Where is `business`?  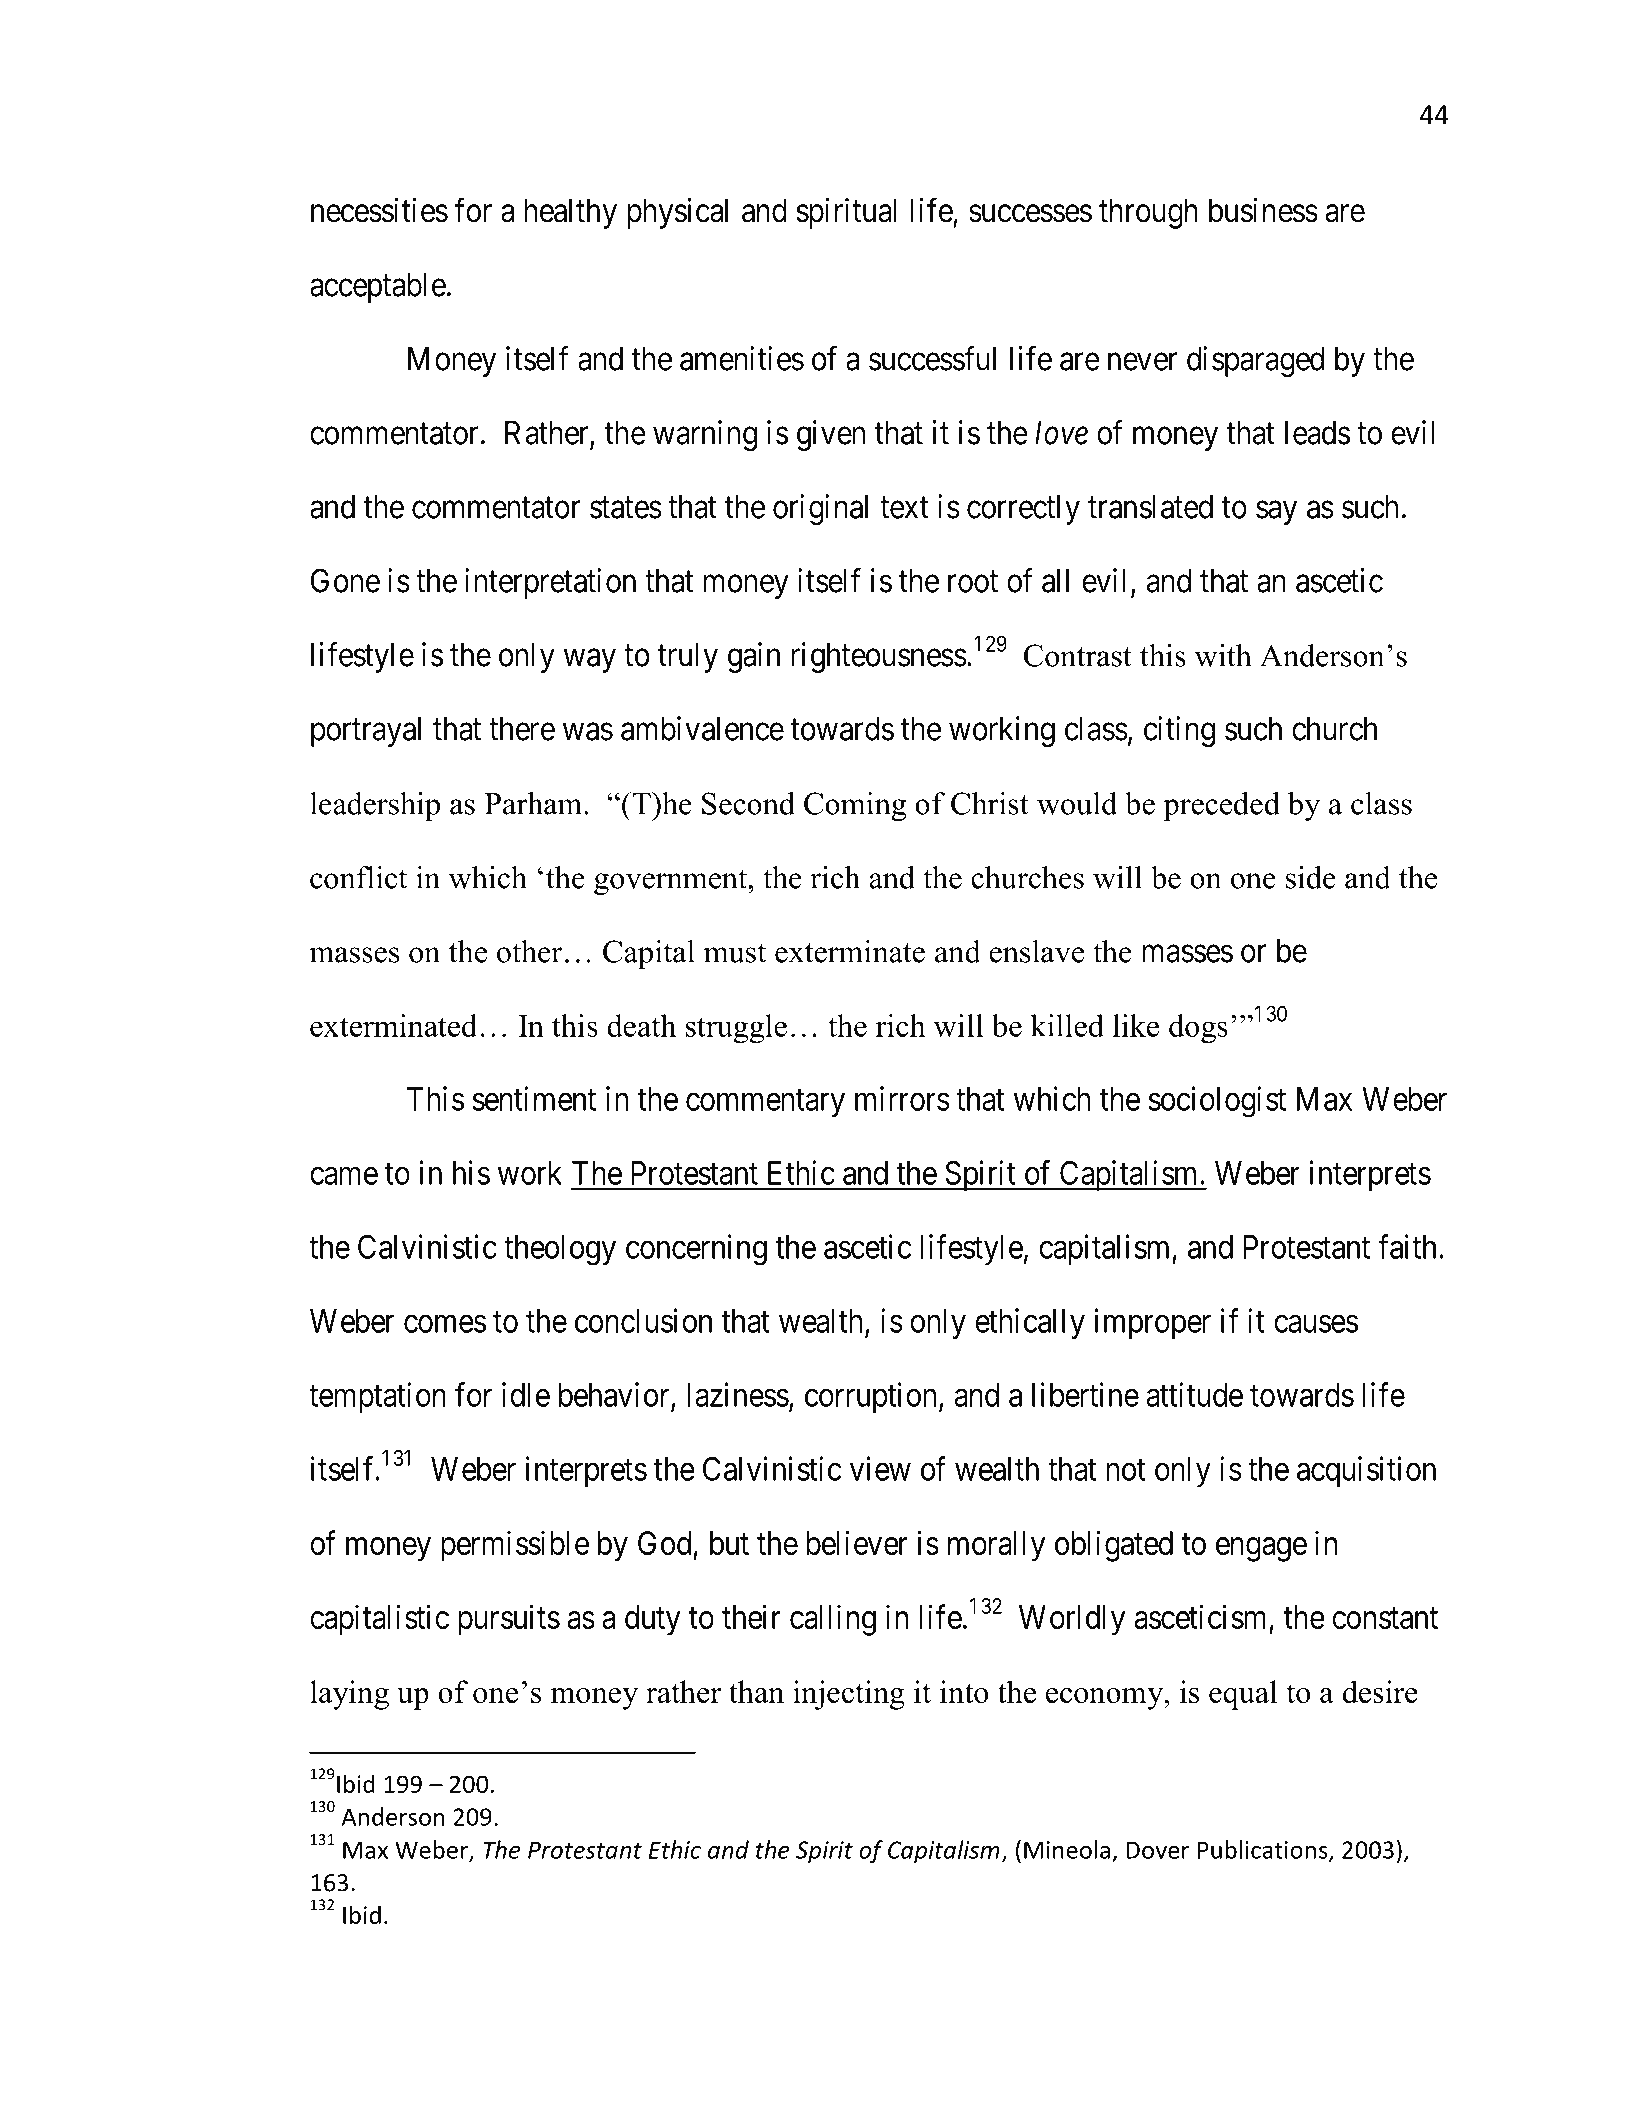 business is located at coordinates (1263, 210).
